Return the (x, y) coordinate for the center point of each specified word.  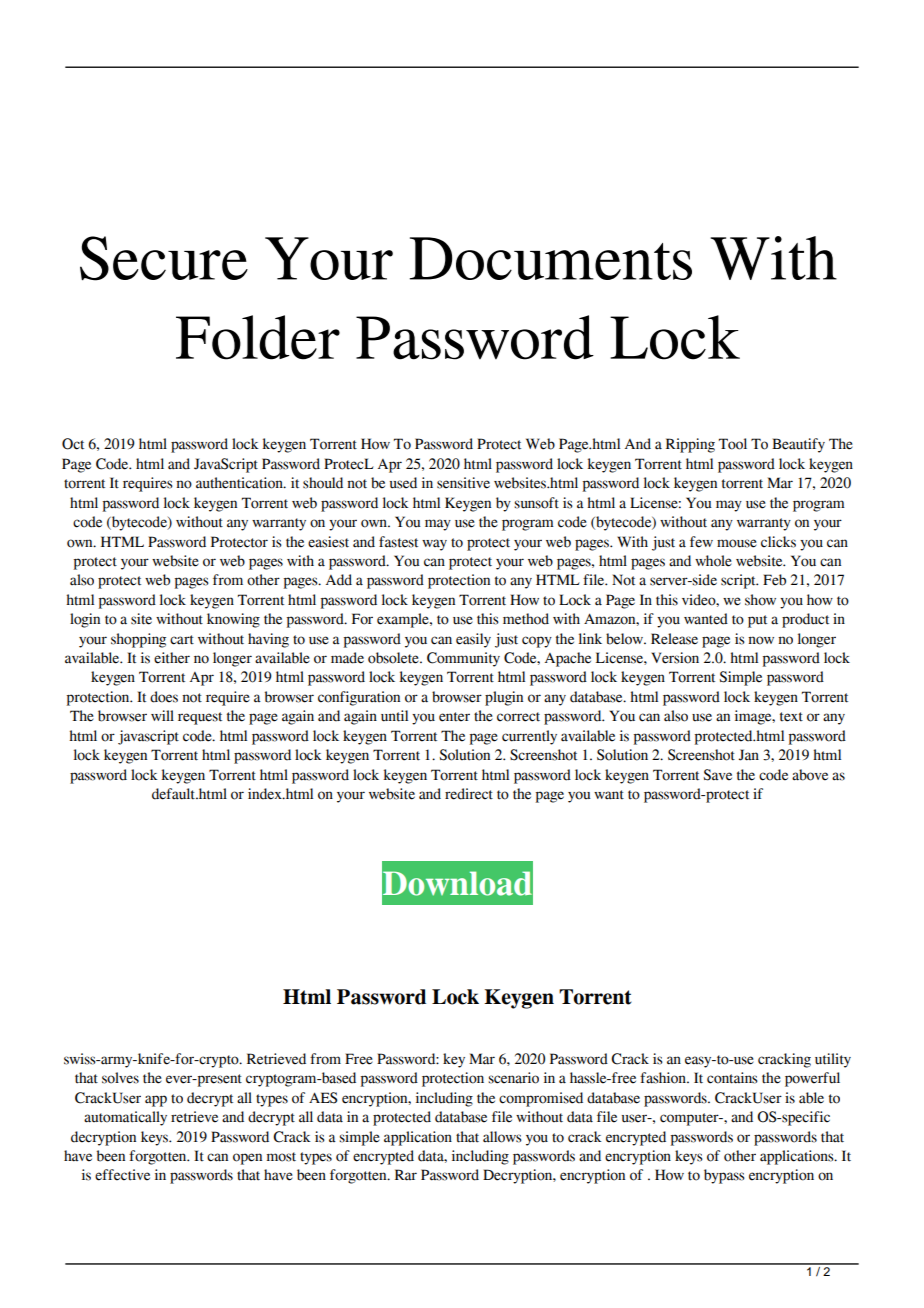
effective (122, 1175)
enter (454, 717)
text (791, 717)
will (162, 715)
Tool (733, 444)
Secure (164, 258)
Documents (551, 258)
